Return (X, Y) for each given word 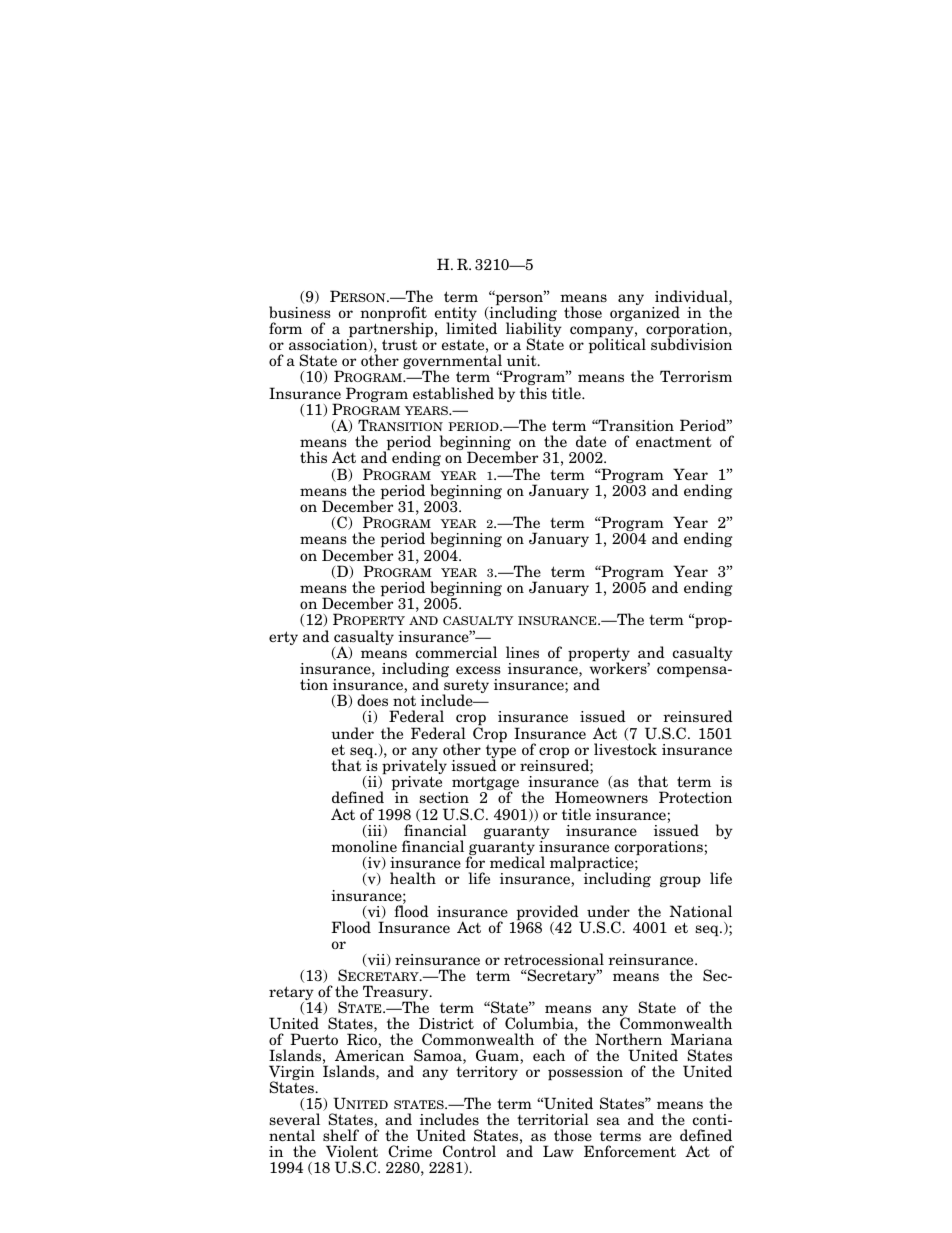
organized (645, 312)
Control (469, 1151)
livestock (625, 749)
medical (517, 862)
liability (534, 330)
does (372, 700)
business (300, 312)
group (680, 881)
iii (374, 831)
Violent (352, 1151)
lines (522, 652)
